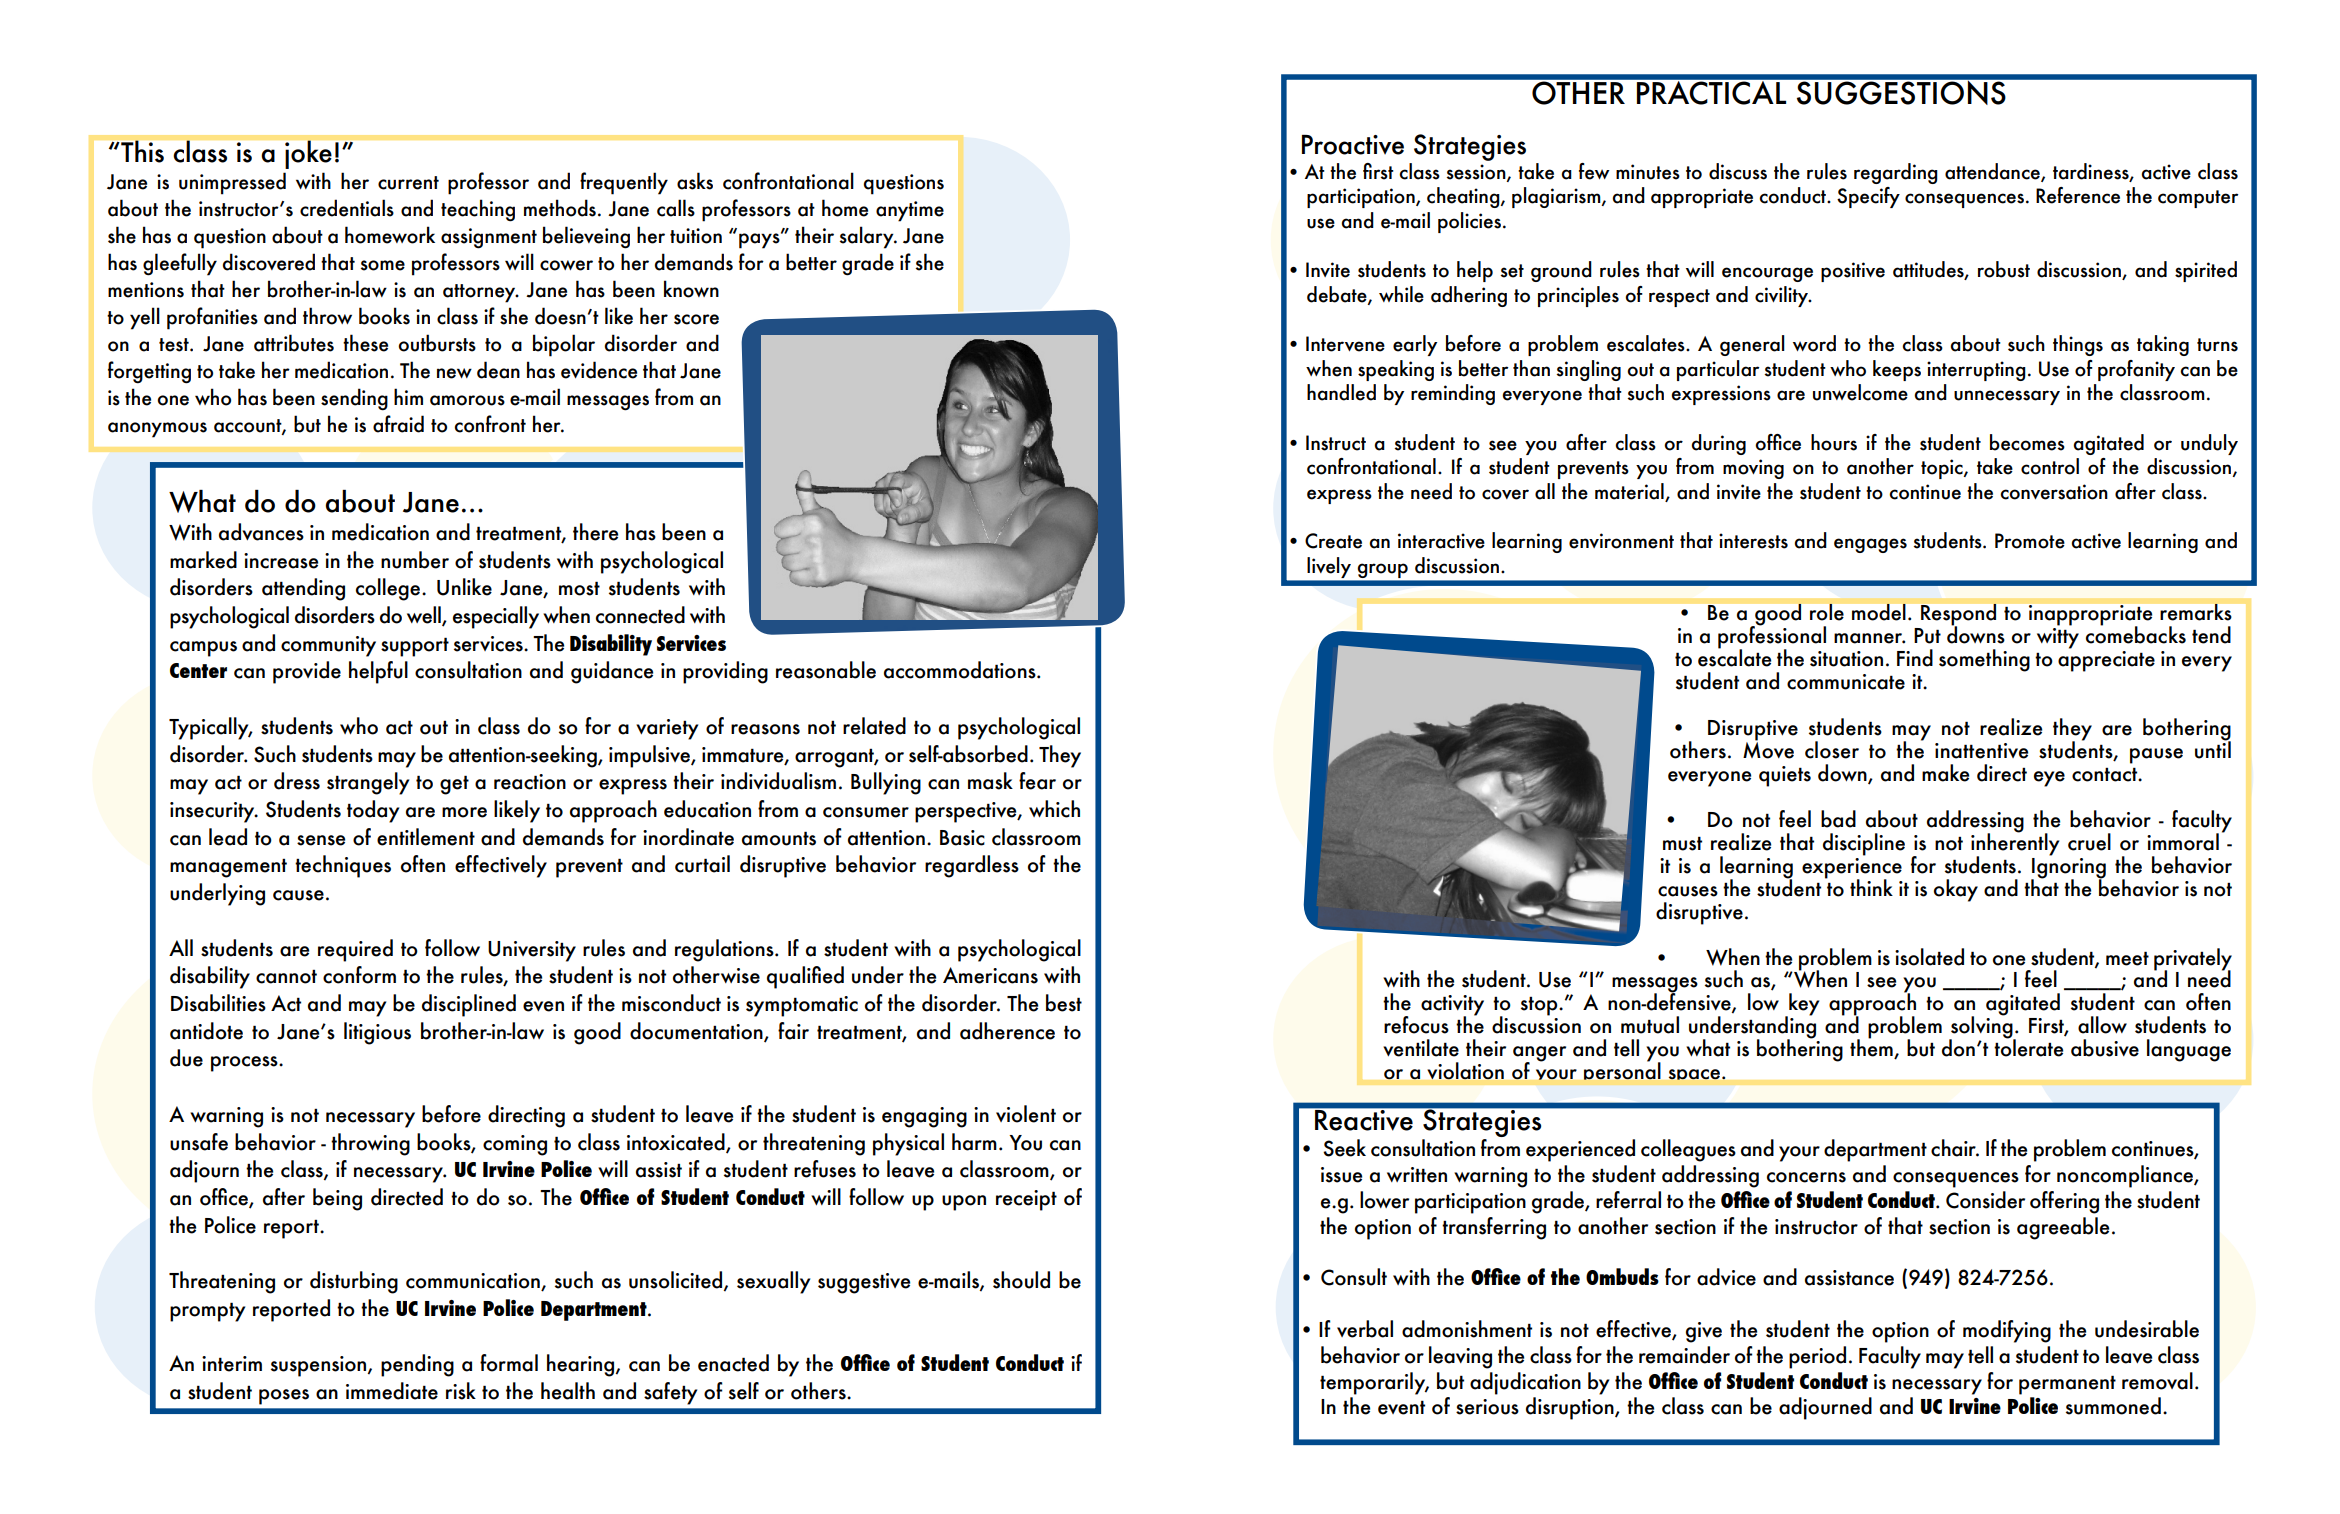 The width and height of the screenshot is (2340, 1514). I want to click on regarding, so click(1896, 173).
